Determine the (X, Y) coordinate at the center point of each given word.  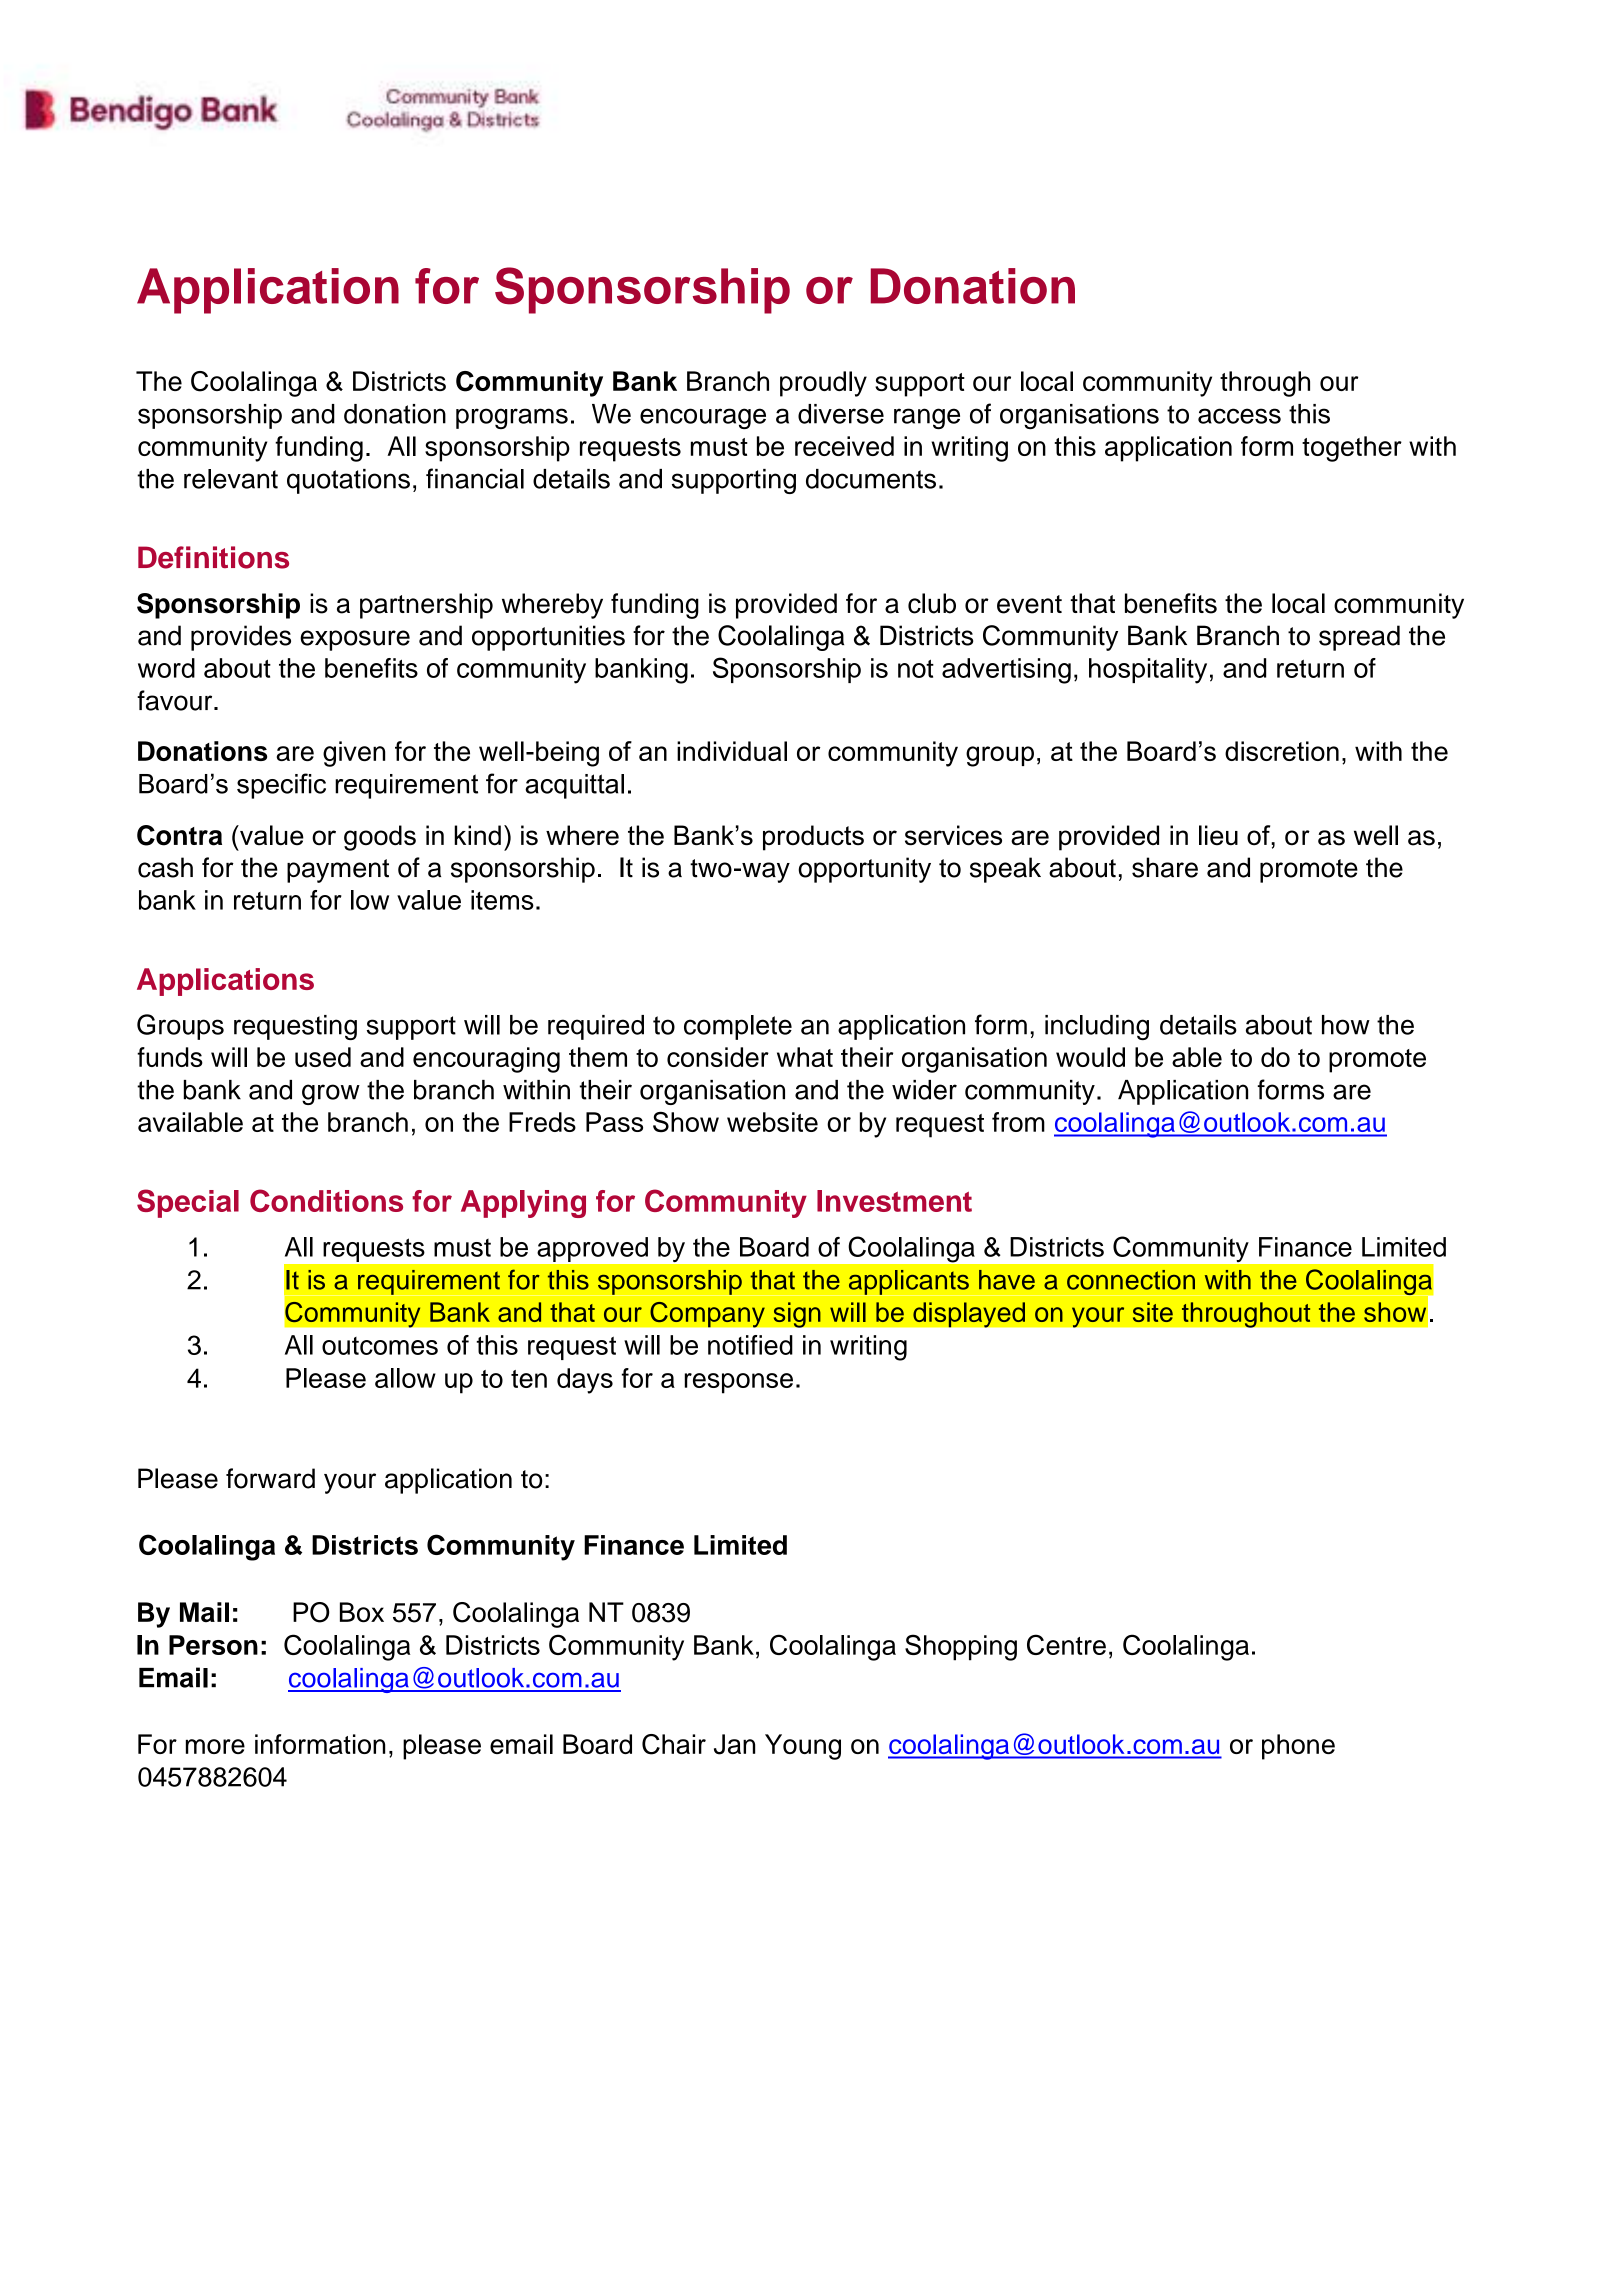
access (1239, 416)
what (805, 1057)
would (1090, 1057)
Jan (734, 1744)
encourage (703, 418)
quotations (348, 481)
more (215, 1746)
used (323, 1057)
